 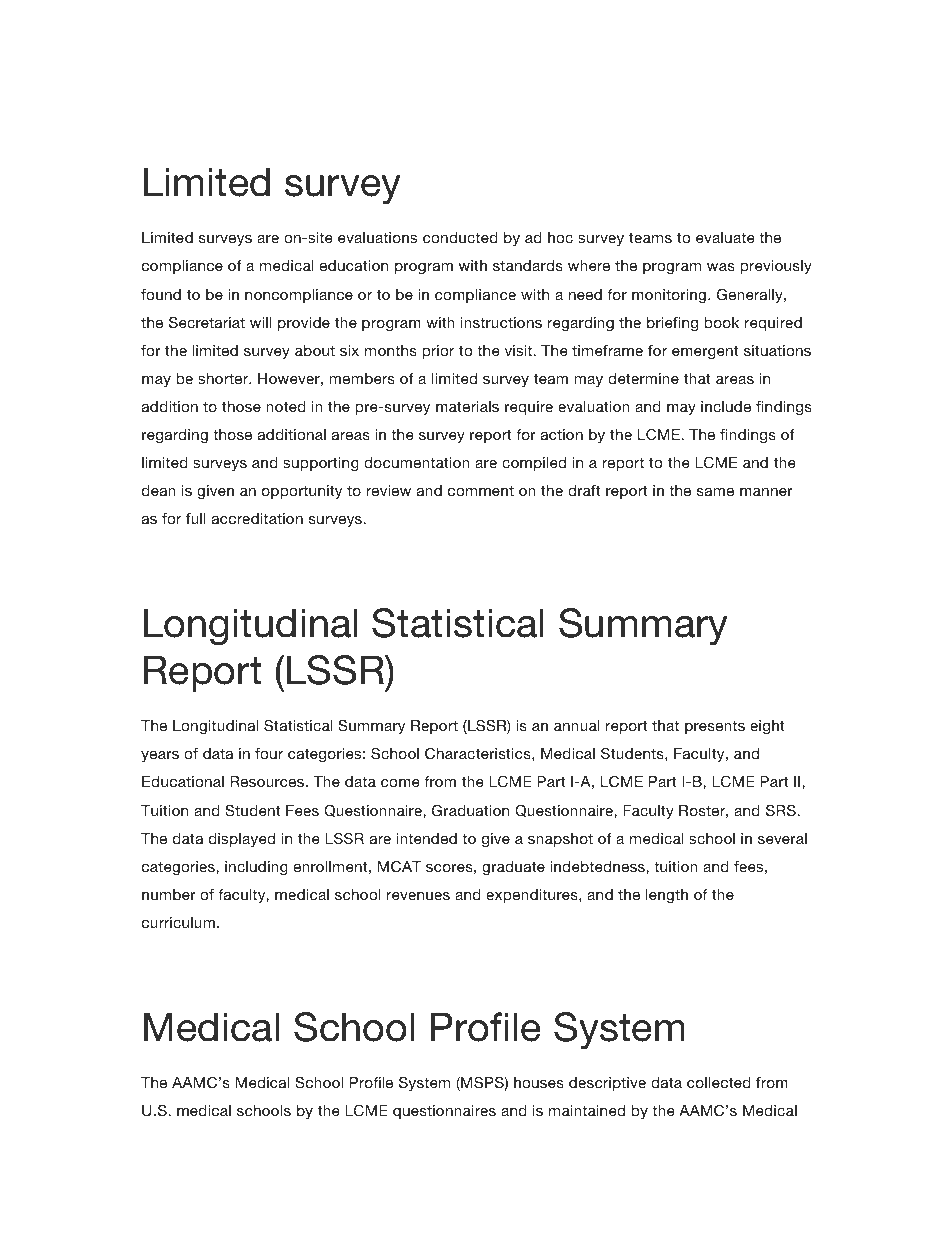 I want to click on presents, so click(x=715, y=727).
